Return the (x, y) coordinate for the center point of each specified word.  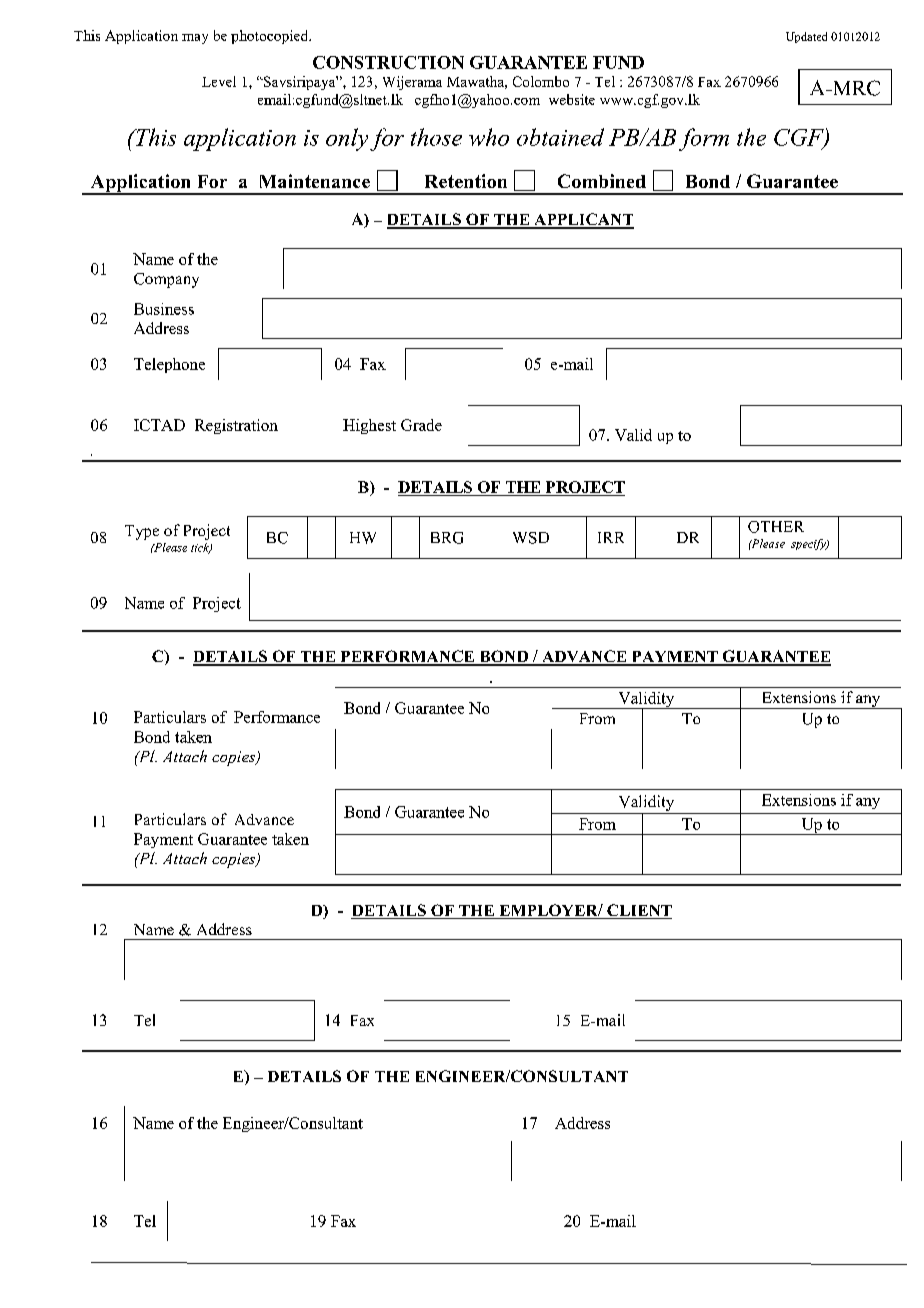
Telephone (169, 365)
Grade (421, 425)
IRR (611, 537)
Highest (369, 426)
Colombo (541, 81)
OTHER (776, 527)
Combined (602, 181)
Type (142, 532)
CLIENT (638, 911)
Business (164, 309)
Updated (806, 37)
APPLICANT (583, 220)
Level (219, 81)
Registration (236, 426)
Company (166, 280)
